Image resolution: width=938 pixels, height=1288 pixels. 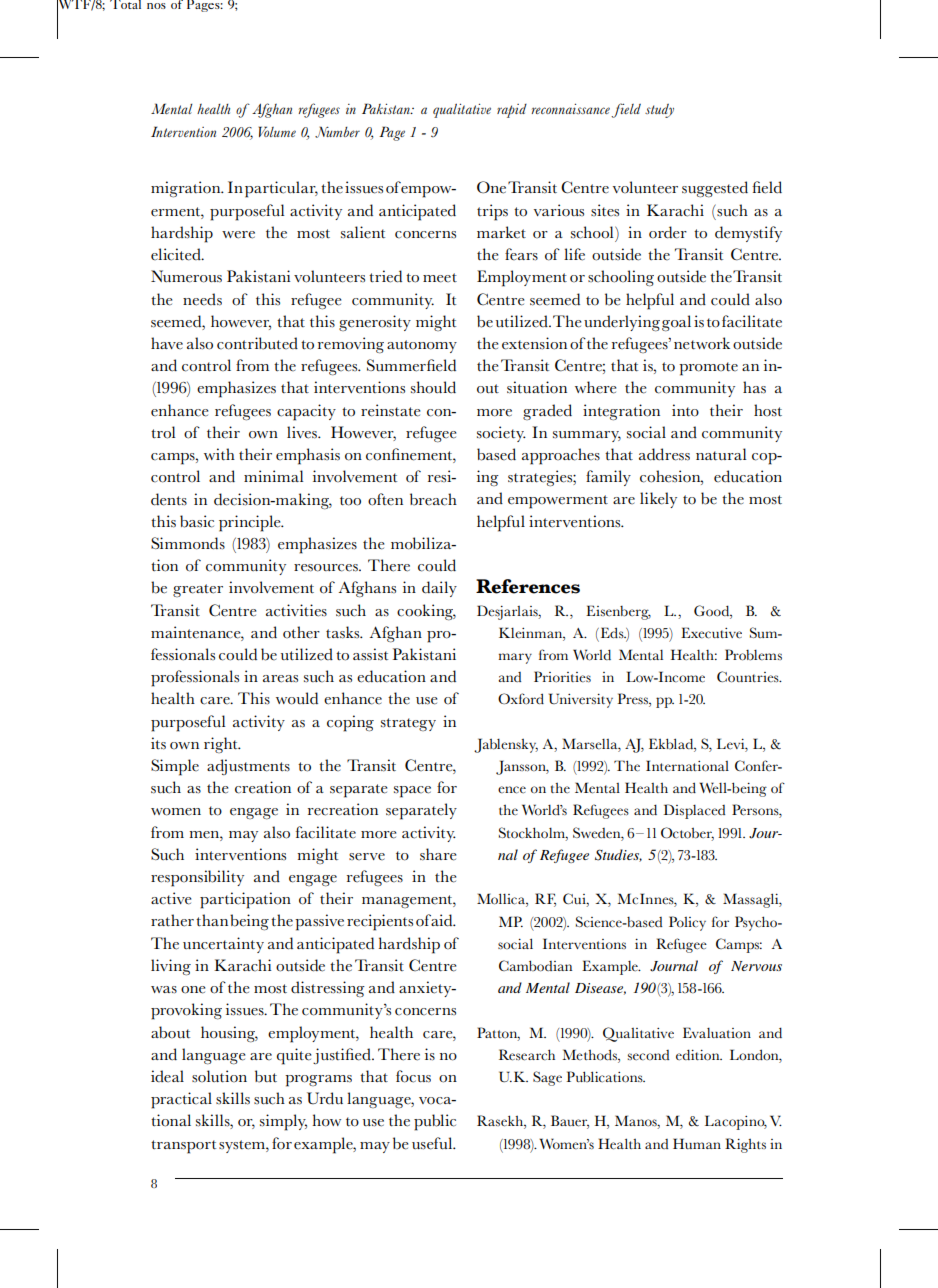 What do you see at coordinates (512, 111) in the page?
I see `rapid` at bounding box center [512, 111].
